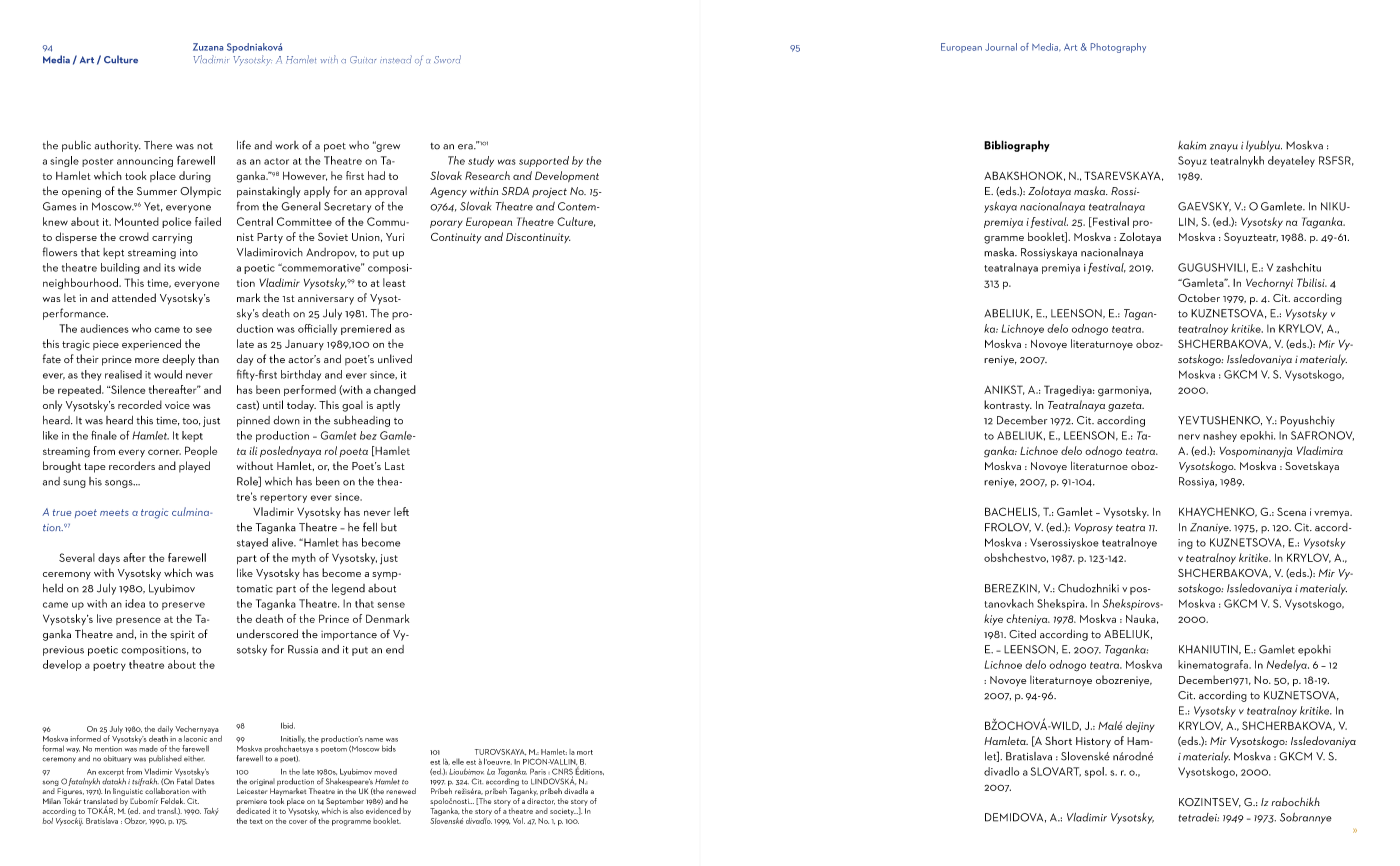  I want to click on October, so click(1199, 297).
